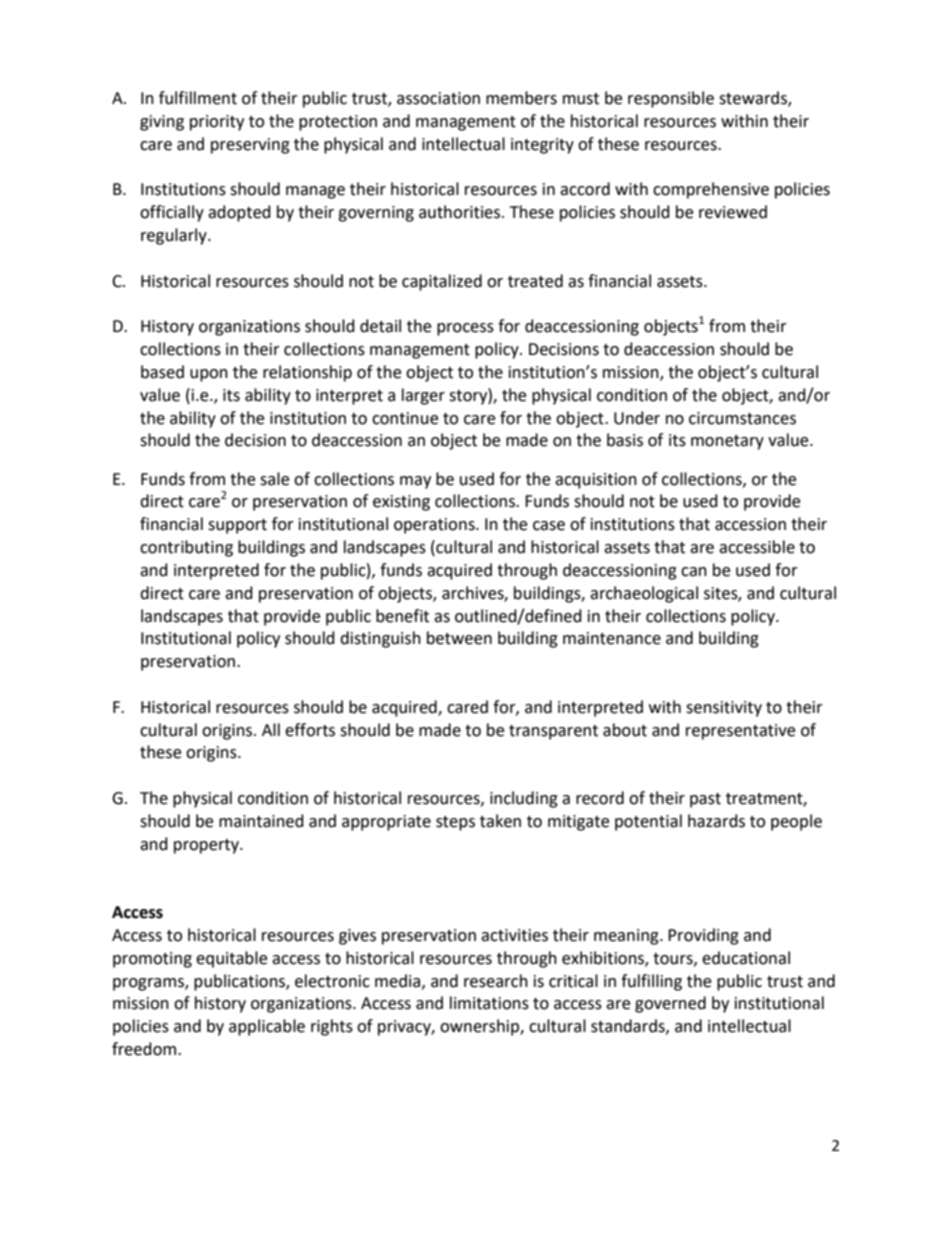 This screenshot has width=952, height=1233. I want to click on upon, so click(209, 375).
